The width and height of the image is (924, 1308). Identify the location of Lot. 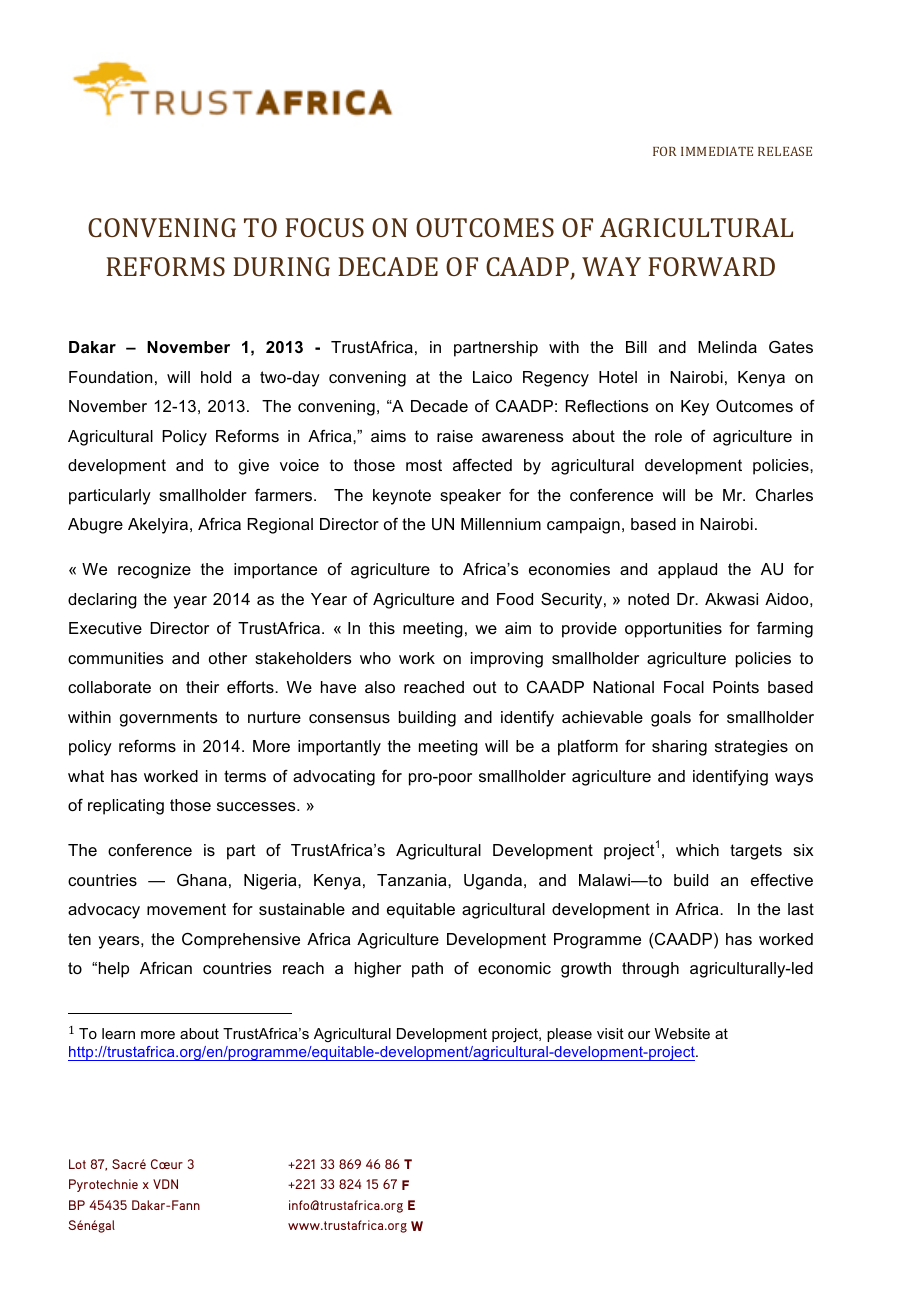
(77, 1164).
